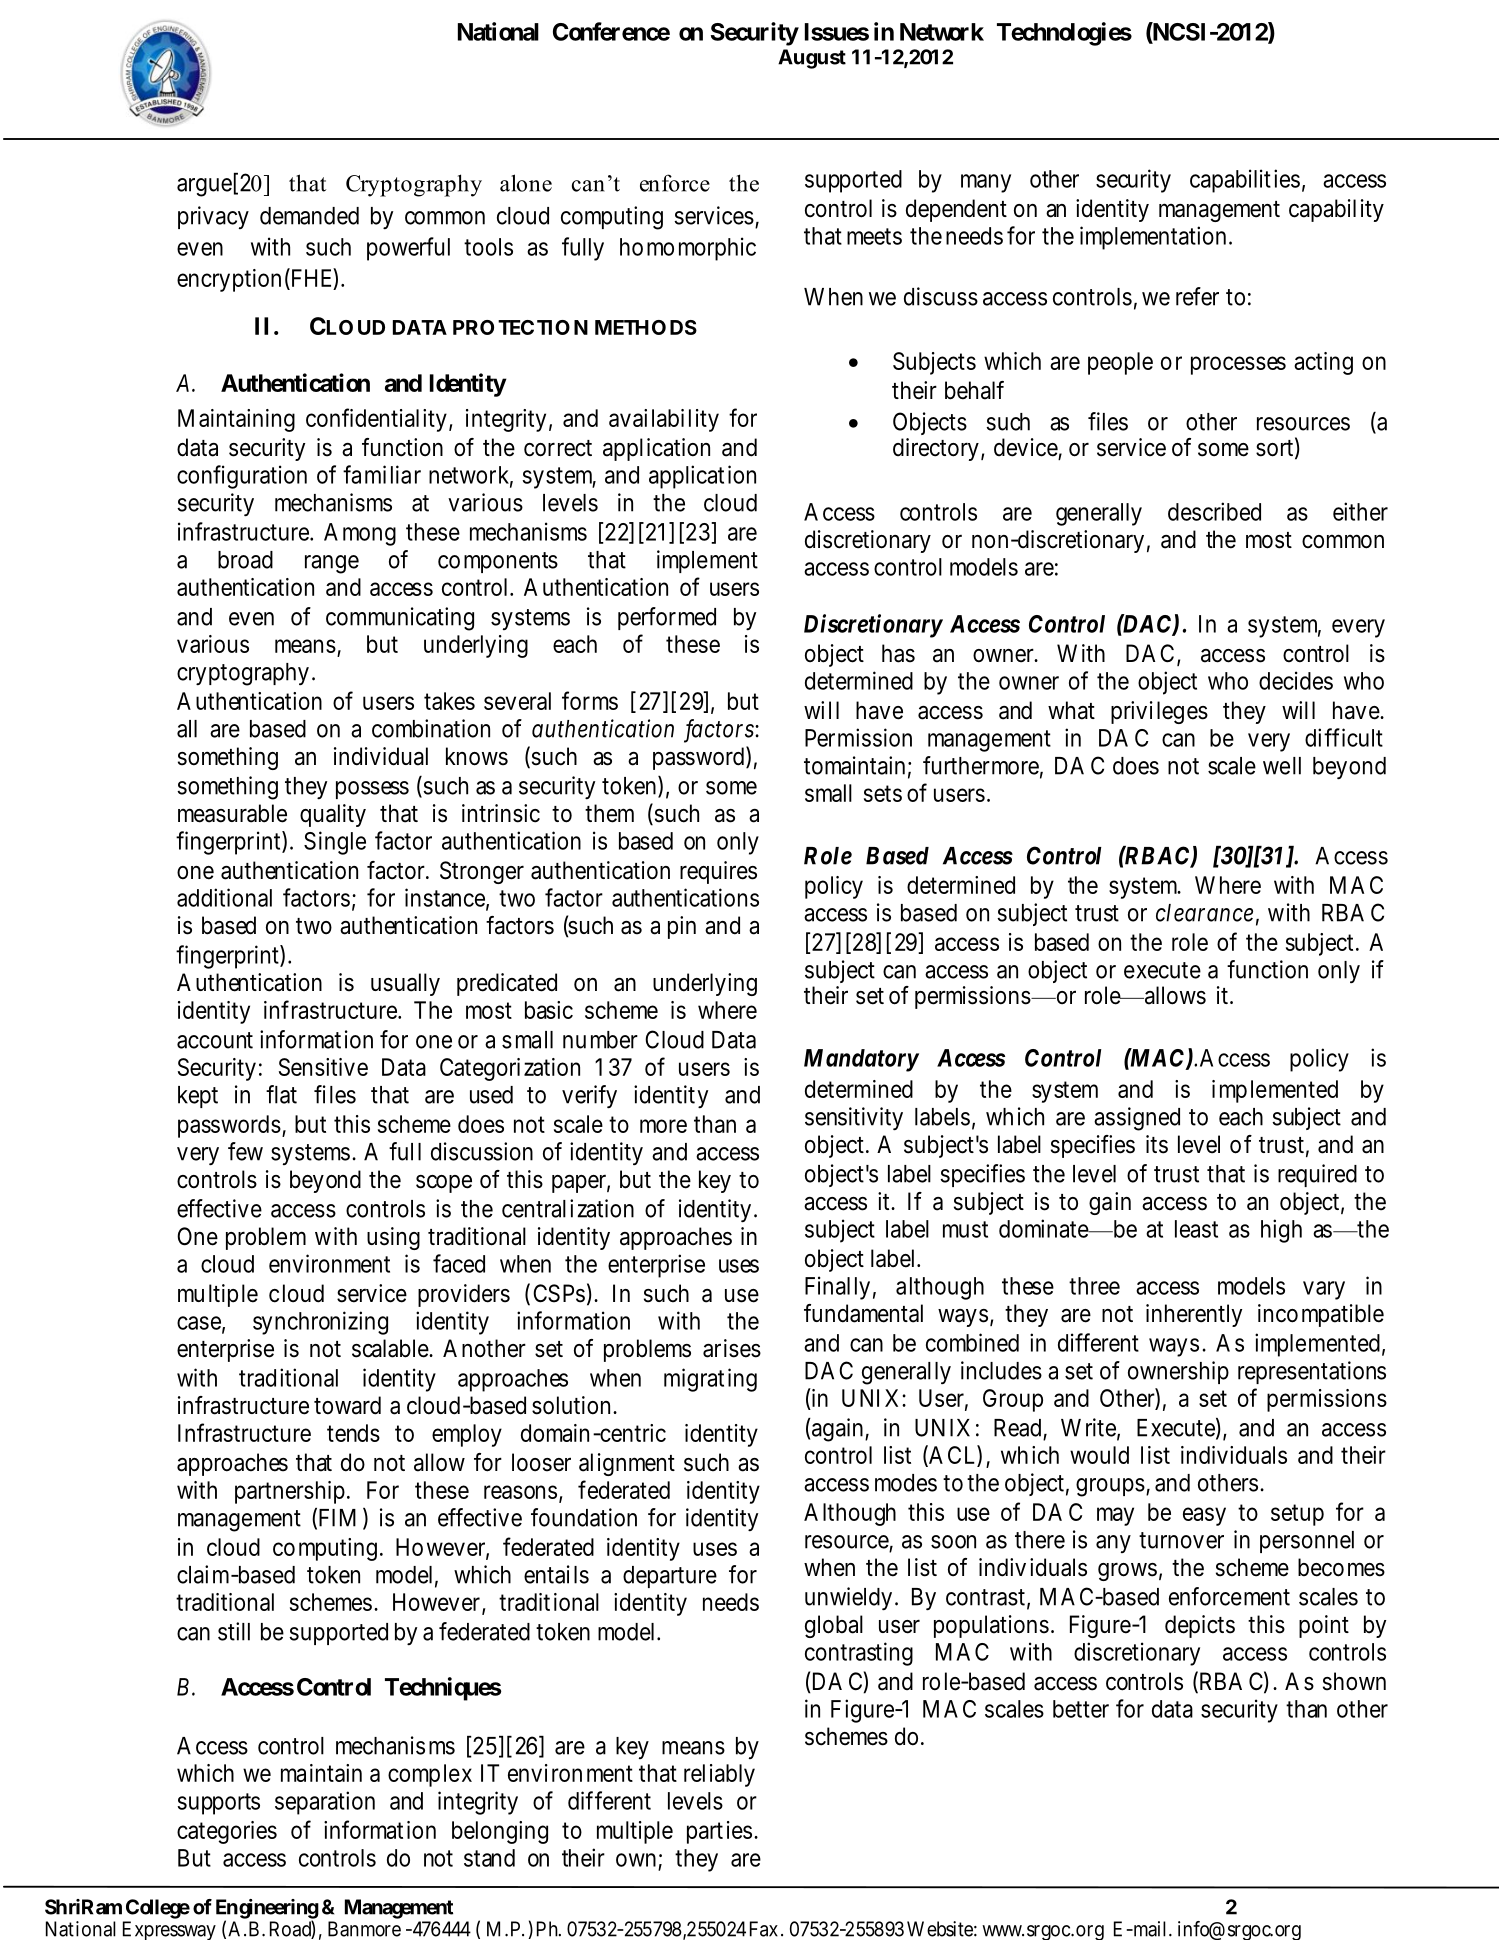  Describe the element at coordinates (1081, 1709) in the document. I see `better` at that location.
